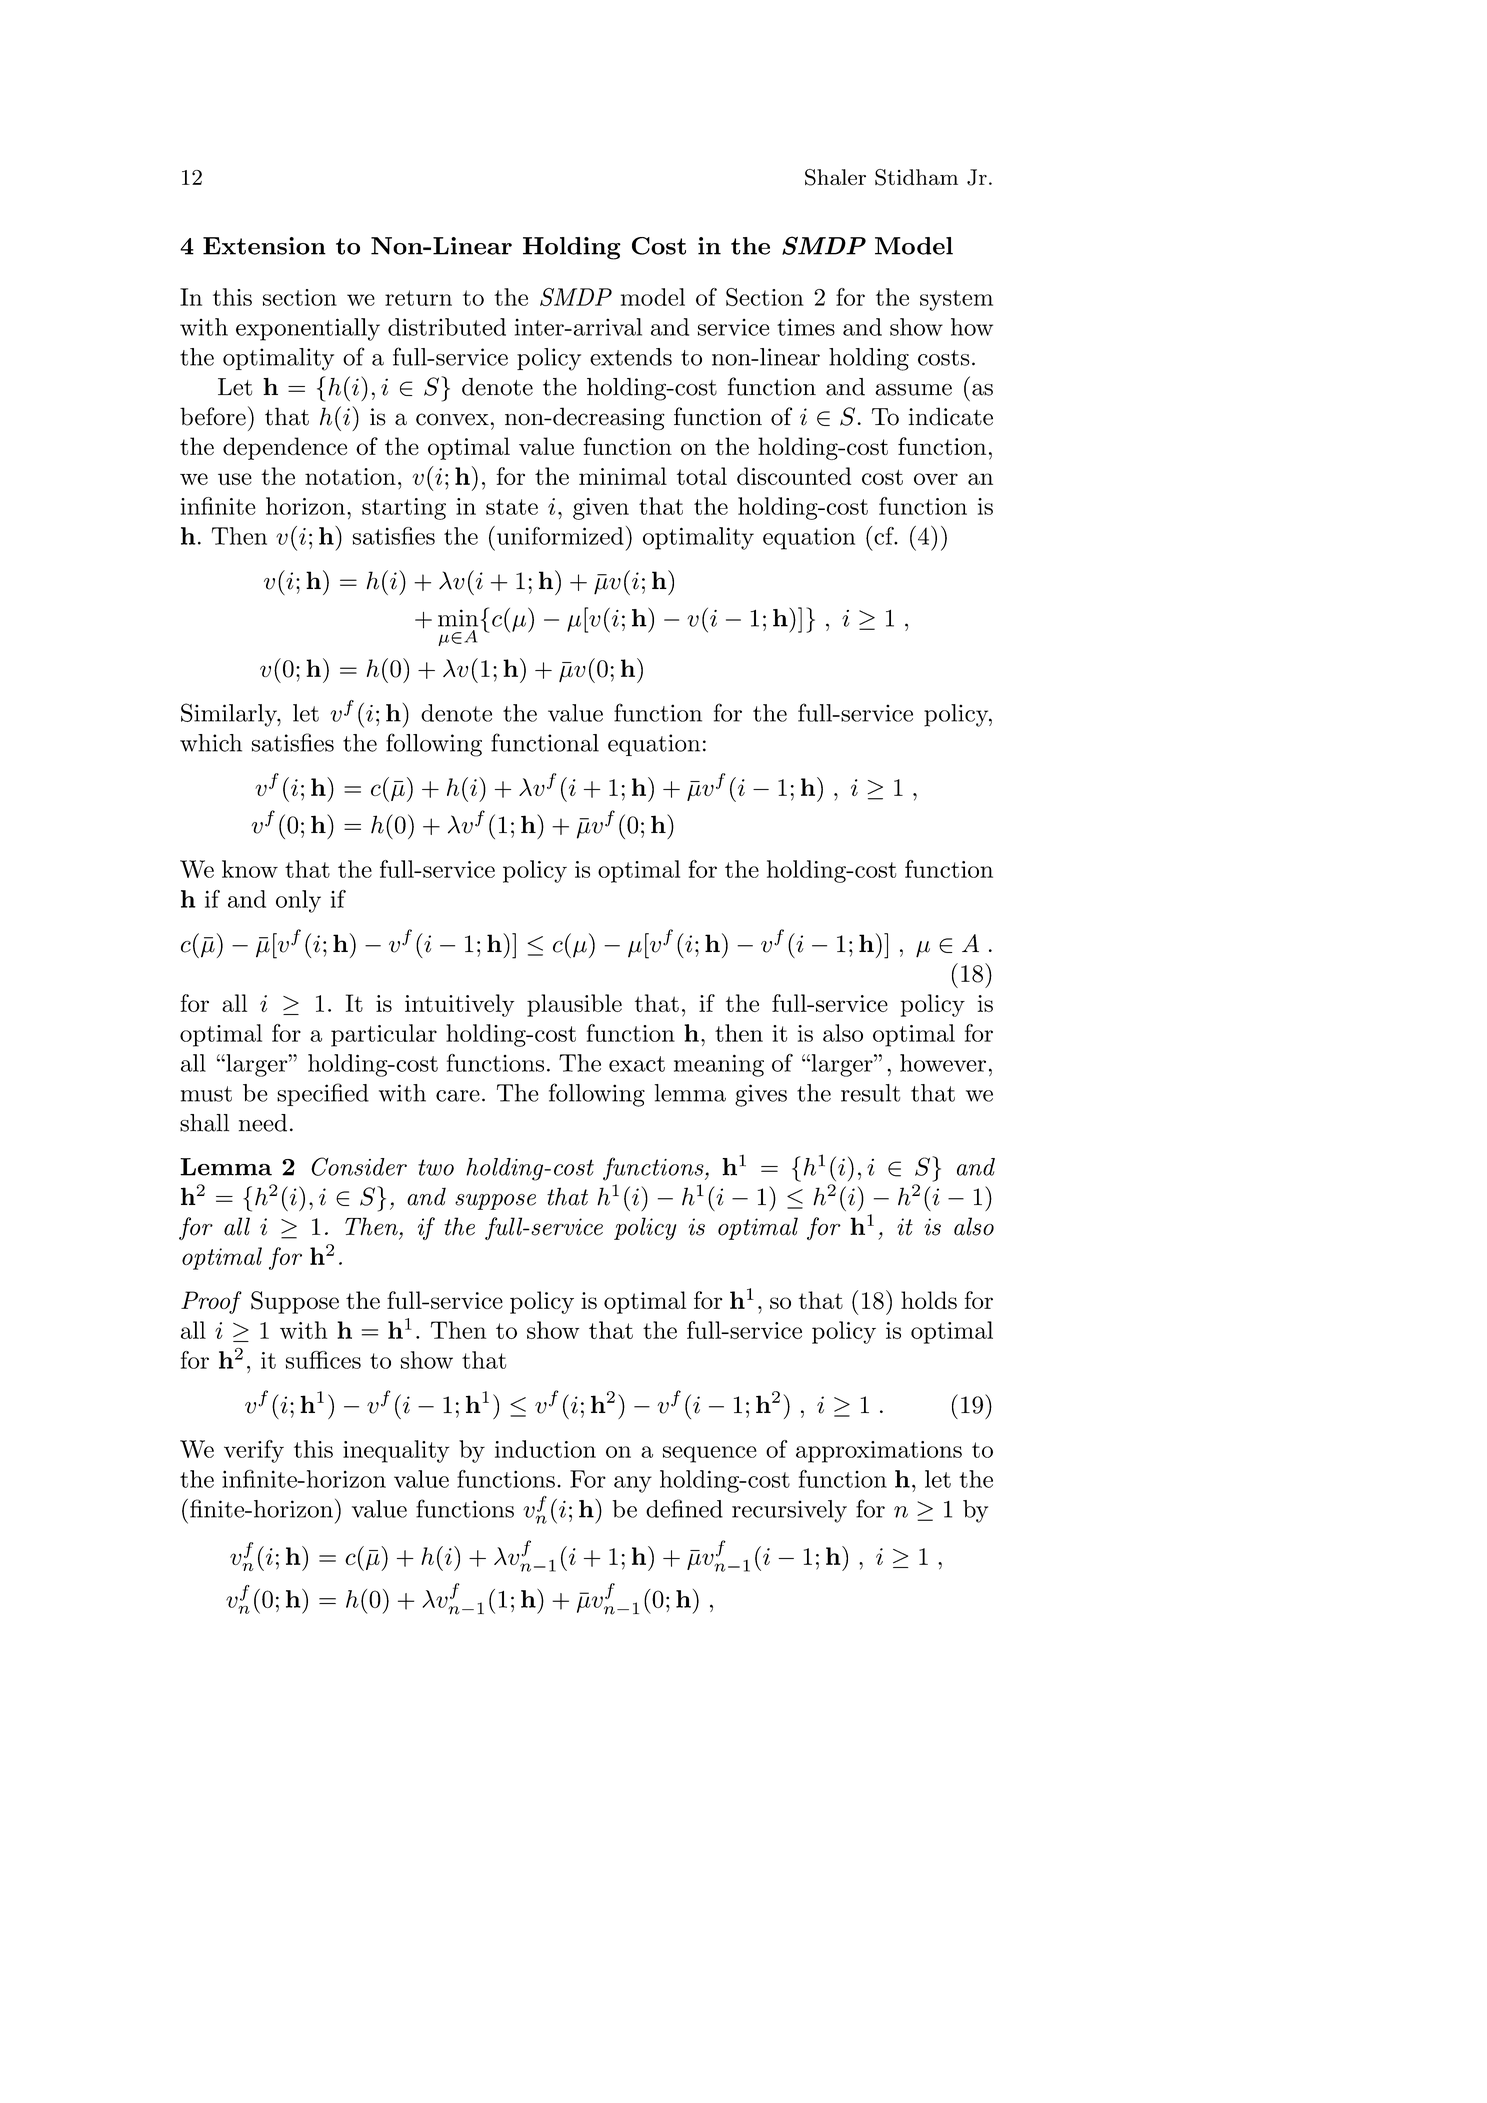 The height and width of the screenshot is (2103, 1487). I want to click on plausible, so click(574, 1005).
